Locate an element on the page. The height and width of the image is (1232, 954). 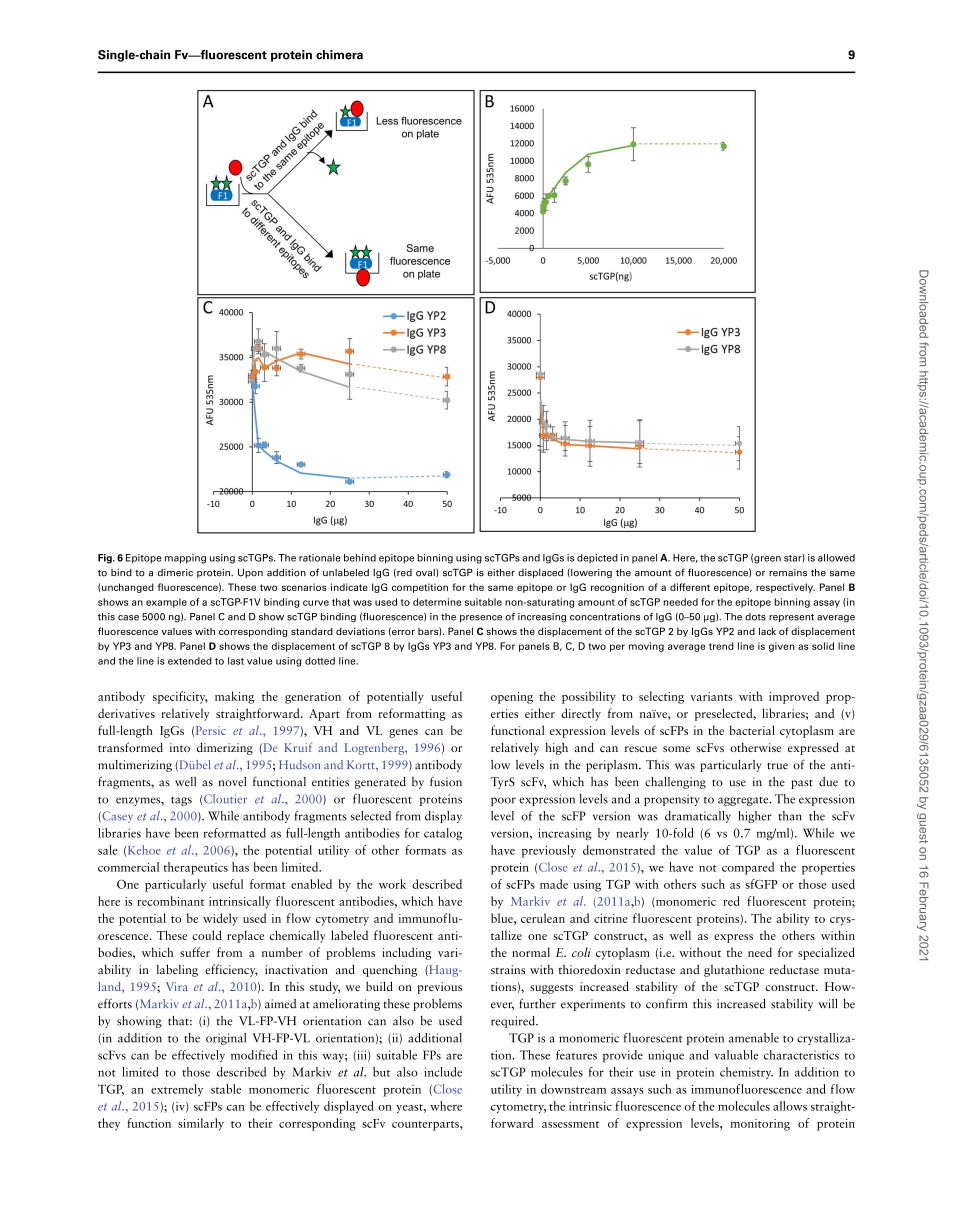
dimeric is located at coordinates (175, 573).
